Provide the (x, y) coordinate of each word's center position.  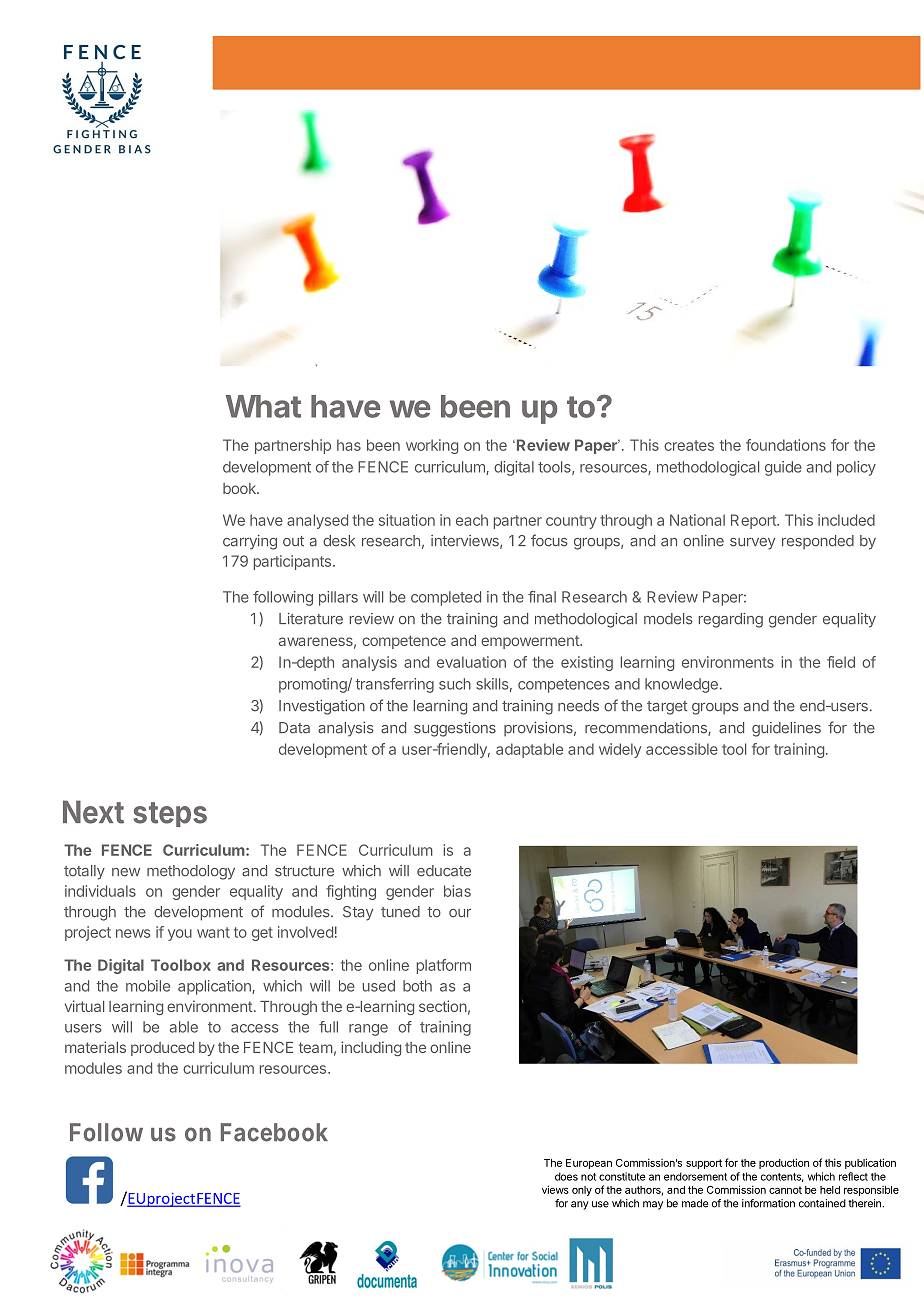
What (263, 406)
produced (162, 1049)
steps (170, 814)
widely (620, 750)
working (432, 446)
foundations (786, 445)
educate (444, 871)
